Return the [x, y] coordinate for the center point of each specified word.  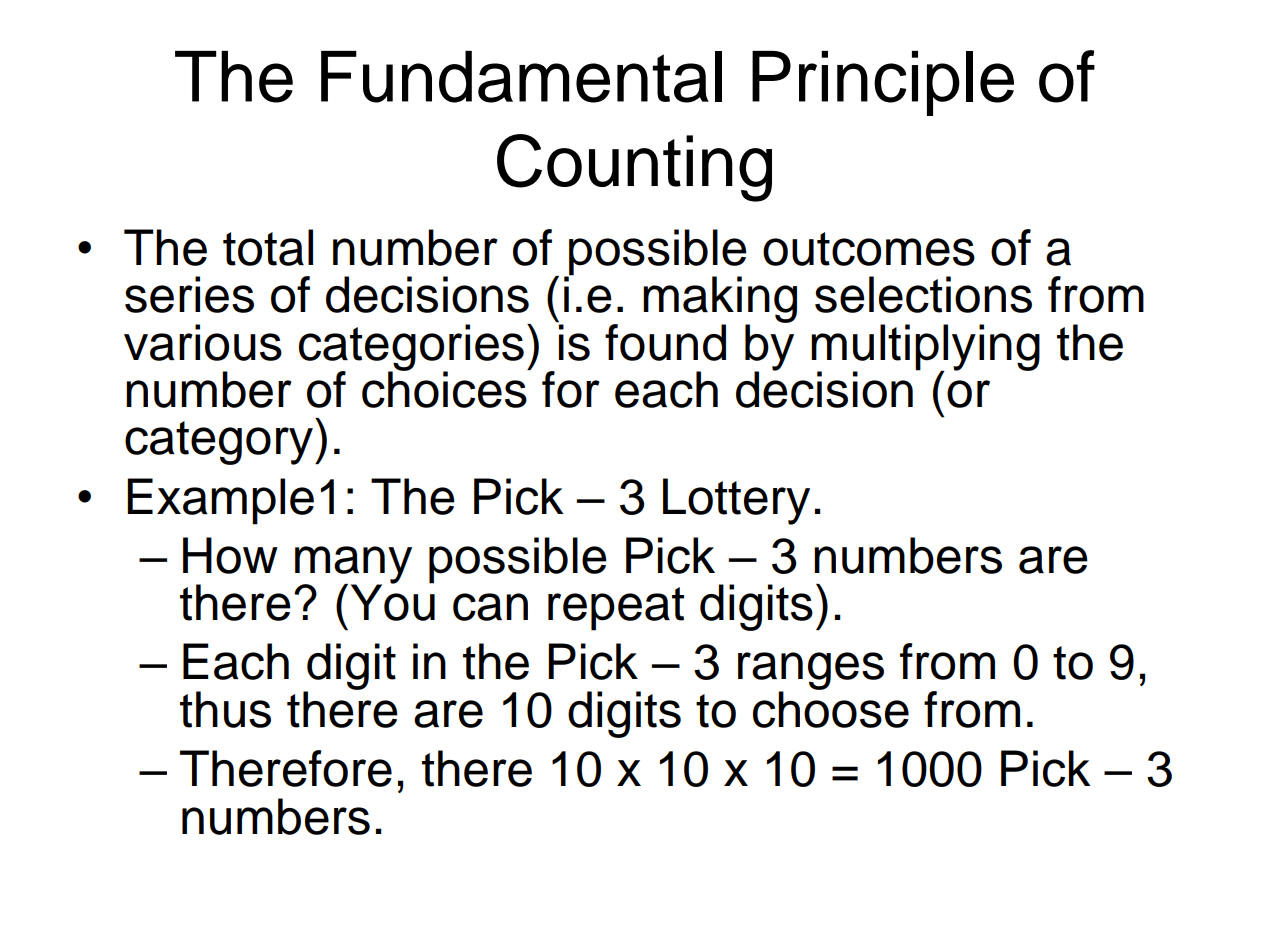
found [665, 342]
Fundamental [521, 77]
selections [923, 294]
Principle [883, 83]
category [220, 443]
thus [225, 709]
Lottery [736, 501]
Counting [634, 168]
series [189, 294]
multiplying [925, 348]
